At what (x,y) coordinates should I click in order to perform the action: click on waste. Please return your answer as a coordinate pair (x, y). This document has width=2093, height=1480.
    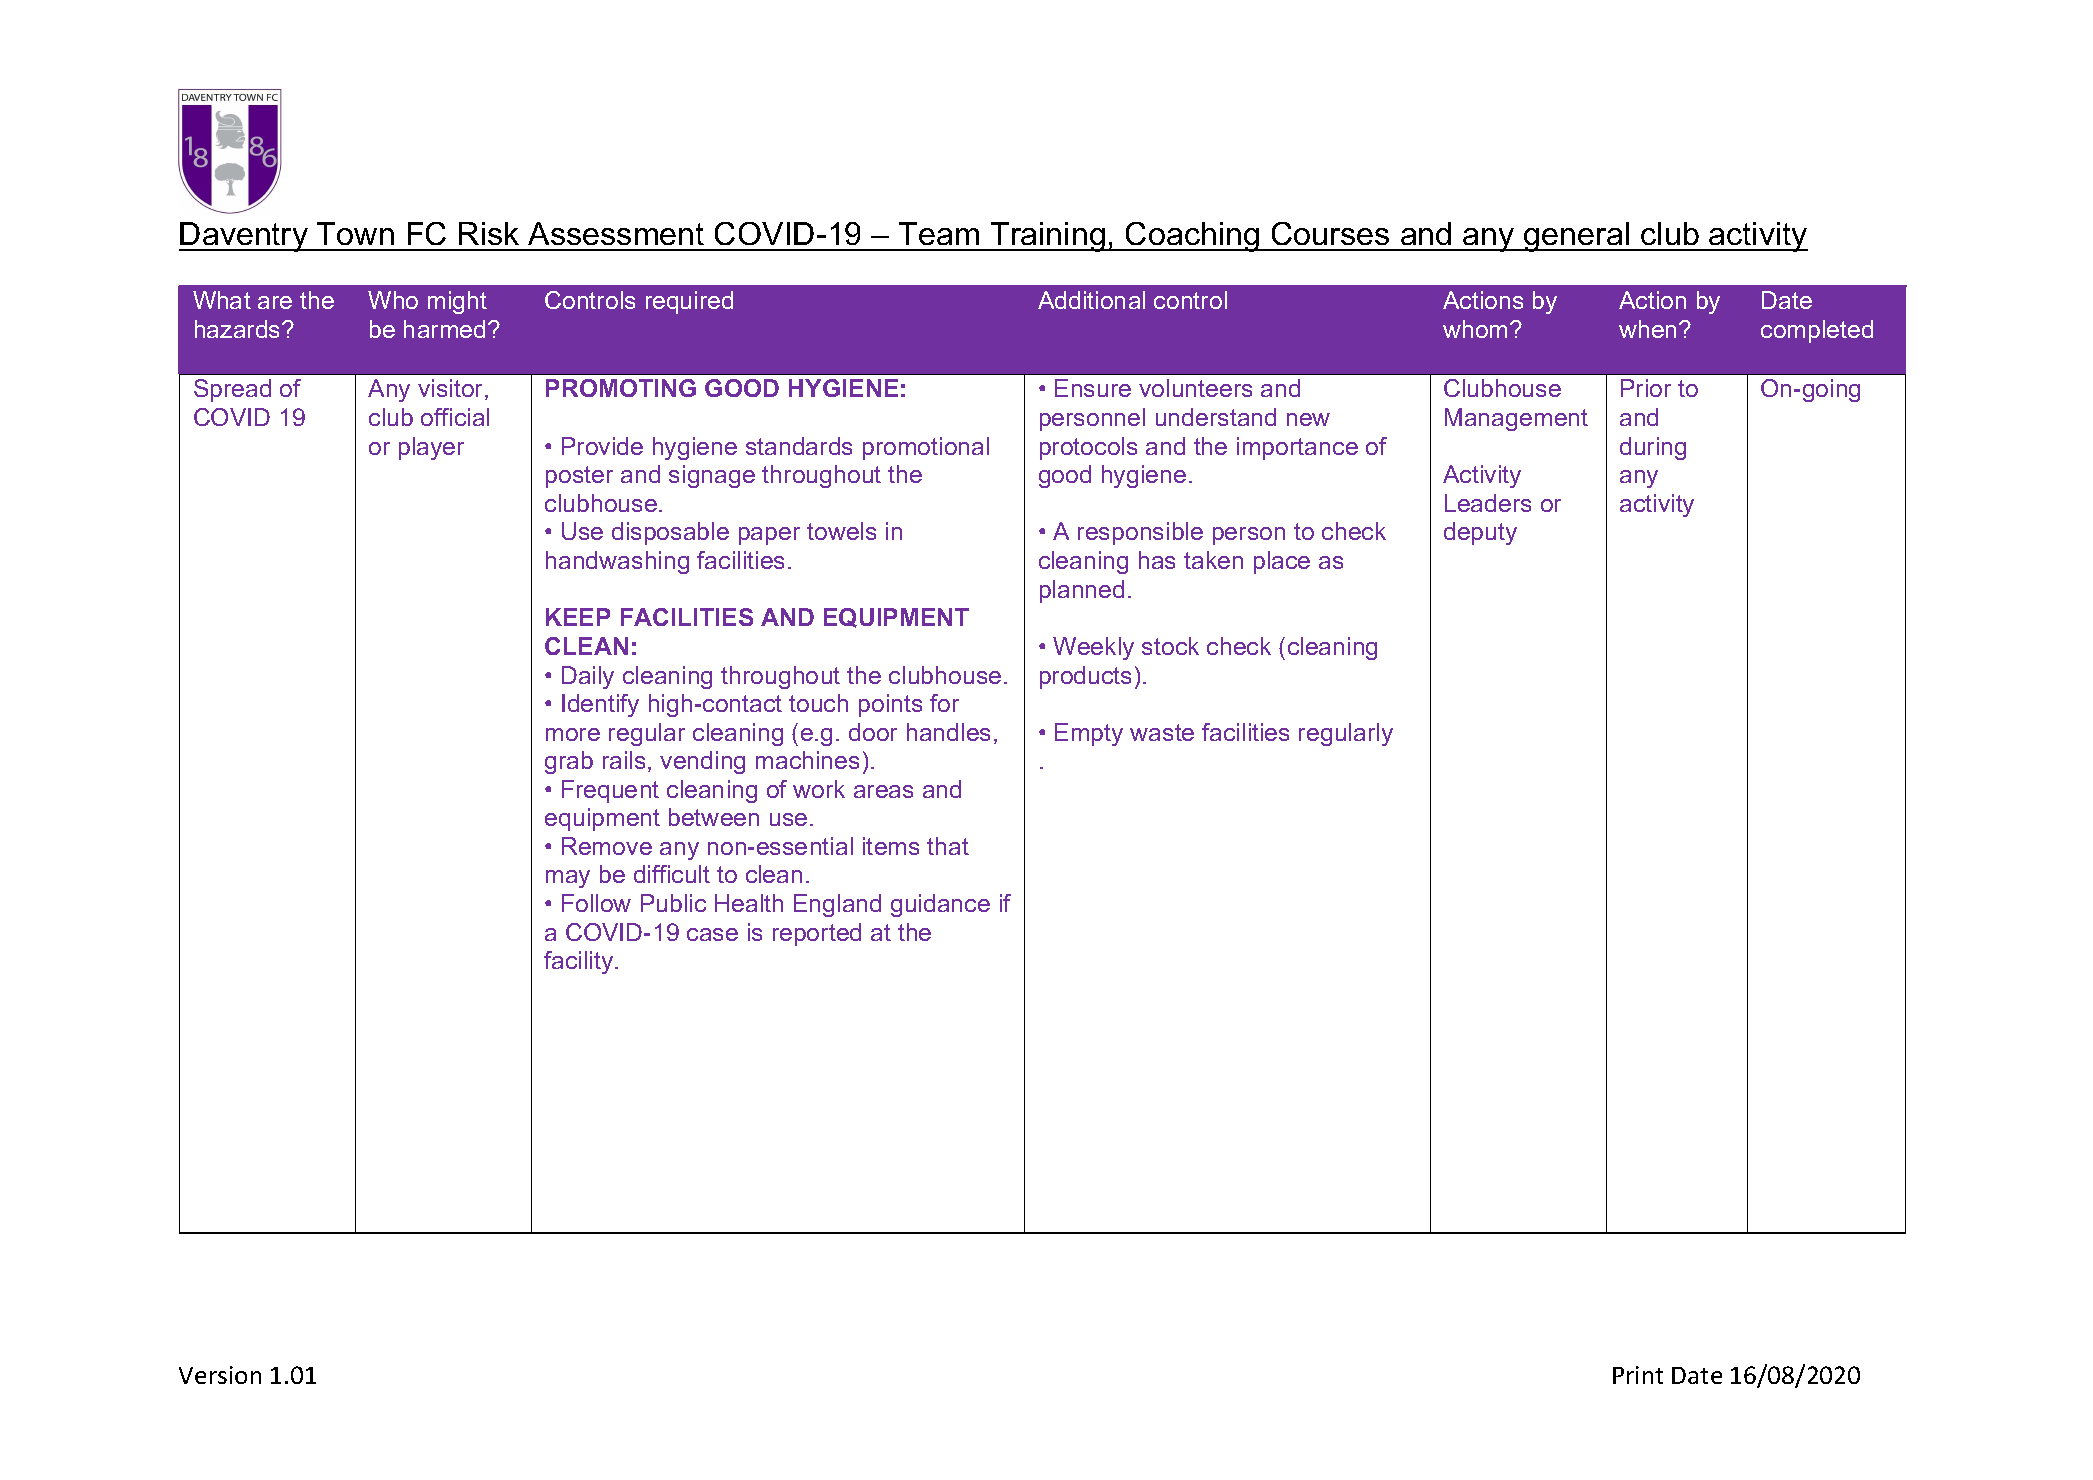
    Looking at the image, I should click on (1162, 732).
